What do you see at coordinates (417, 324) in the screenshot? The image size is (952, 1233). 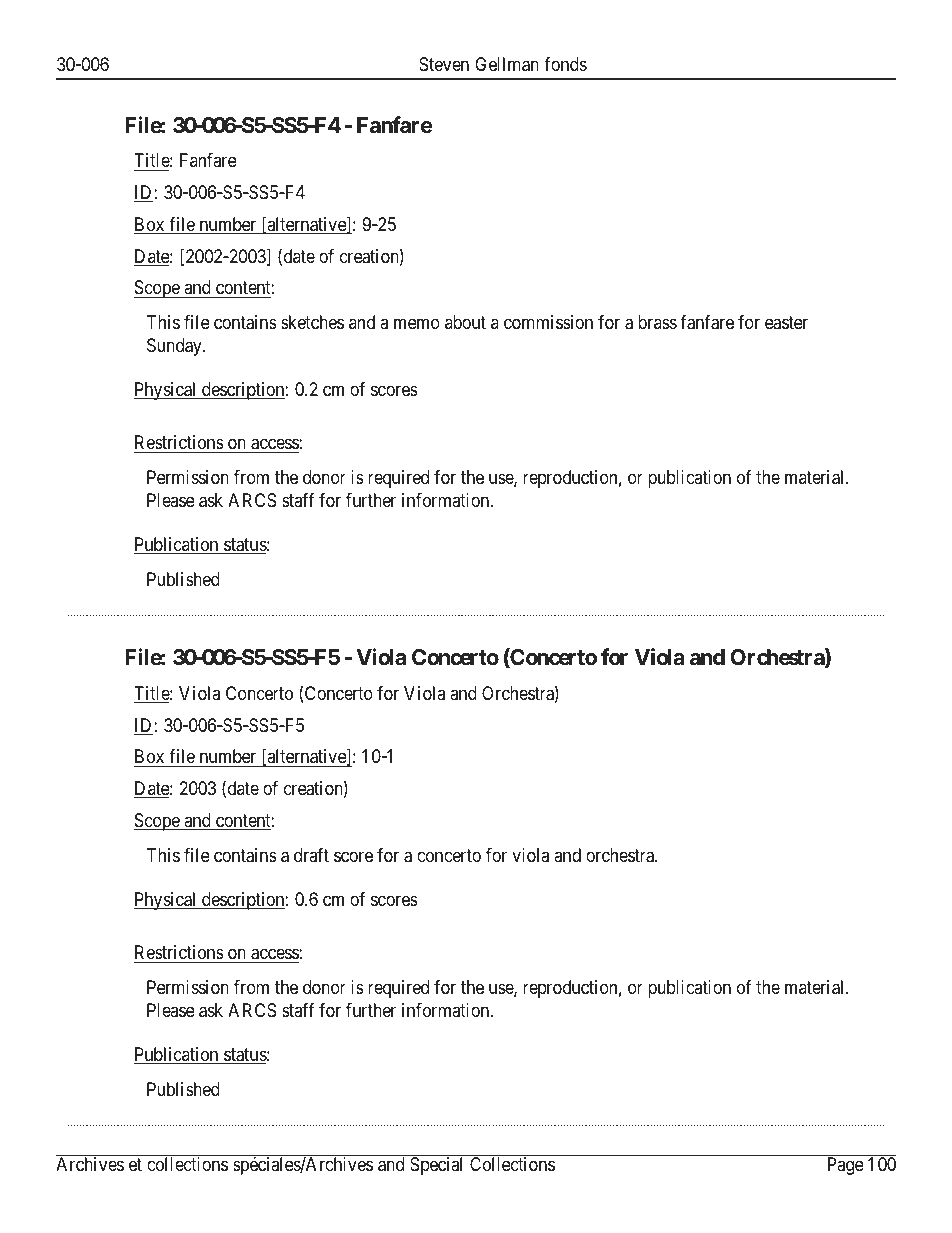 I see `memo` at bounding box center [417, 324].
